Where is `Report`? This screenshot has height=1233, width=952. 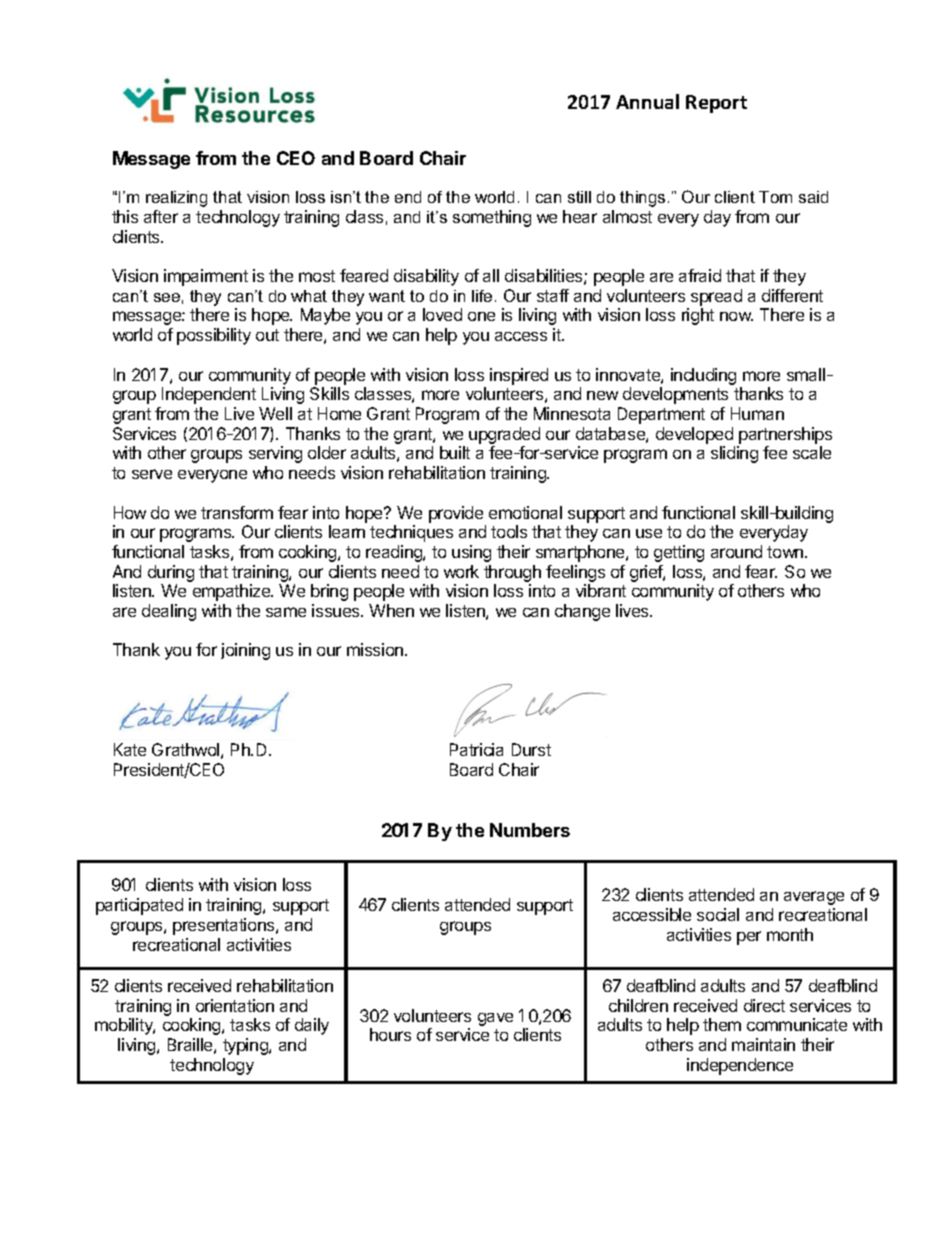
Report is located at coordinates (716, 104).
